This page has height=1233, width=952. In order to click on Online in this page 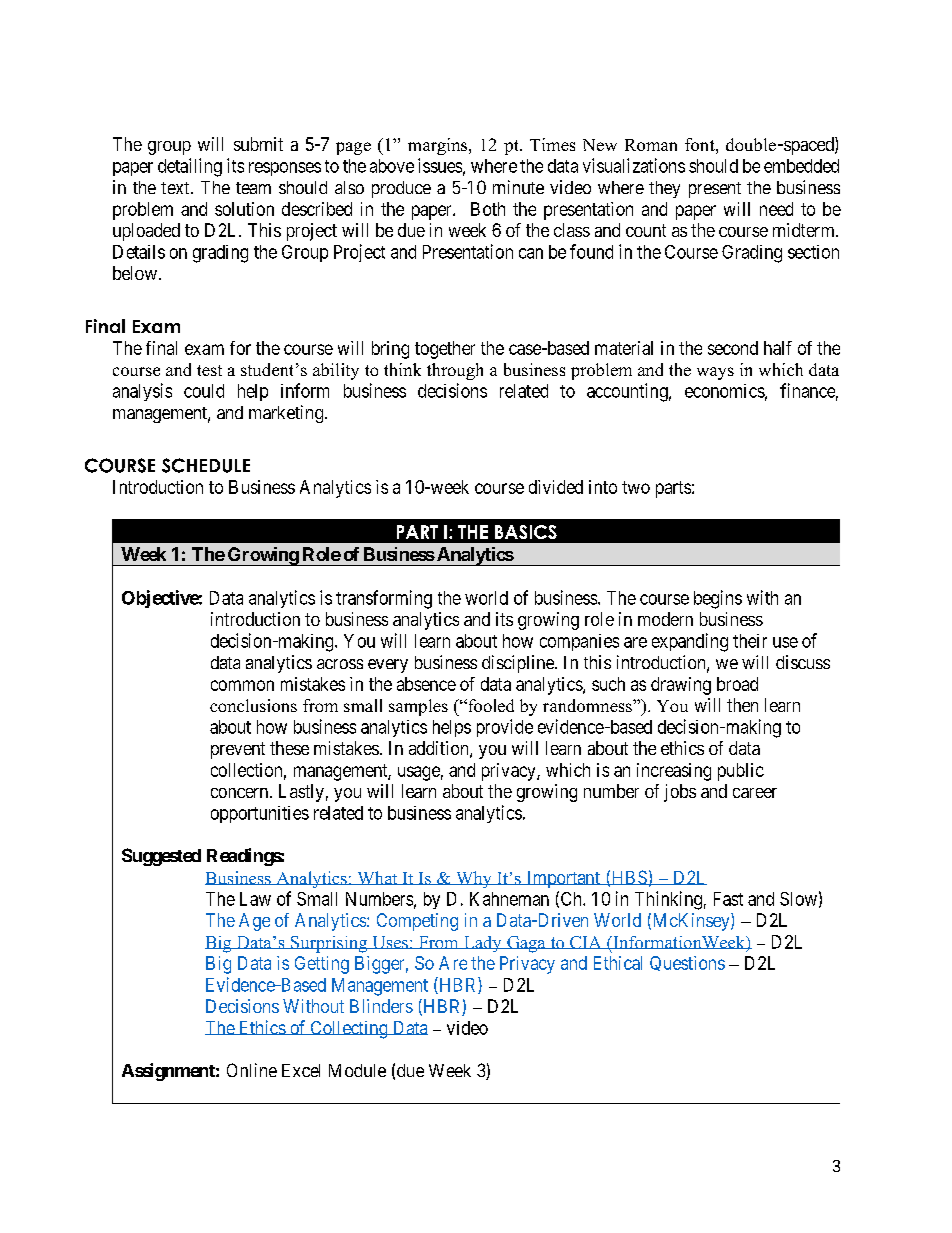, I will do `click(252, 1070)`.
